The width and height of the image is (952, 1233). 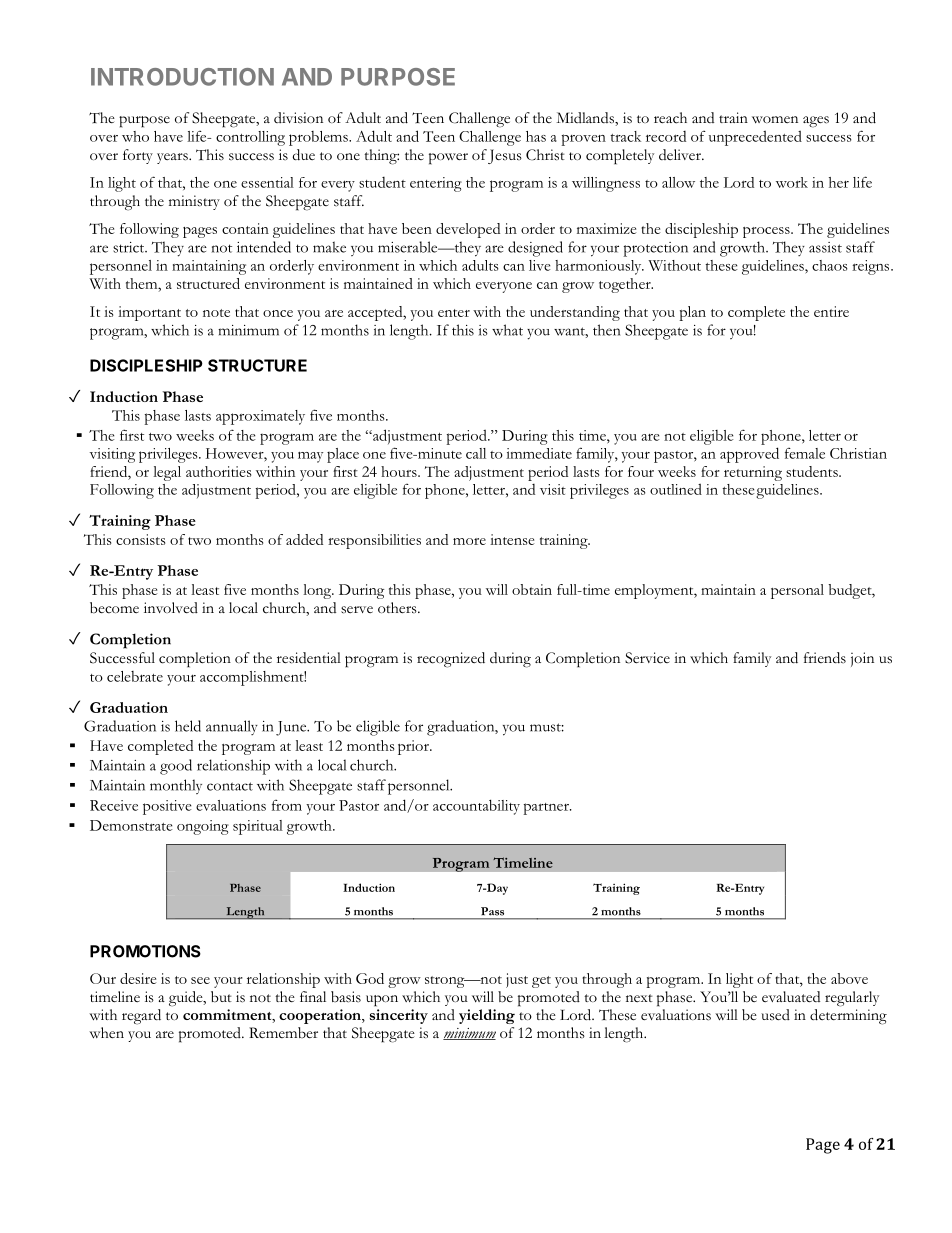 What do you see at coordinates (182, 77) in the image?
I see `INTRODUCTION` at bounding box center [182, 77].
